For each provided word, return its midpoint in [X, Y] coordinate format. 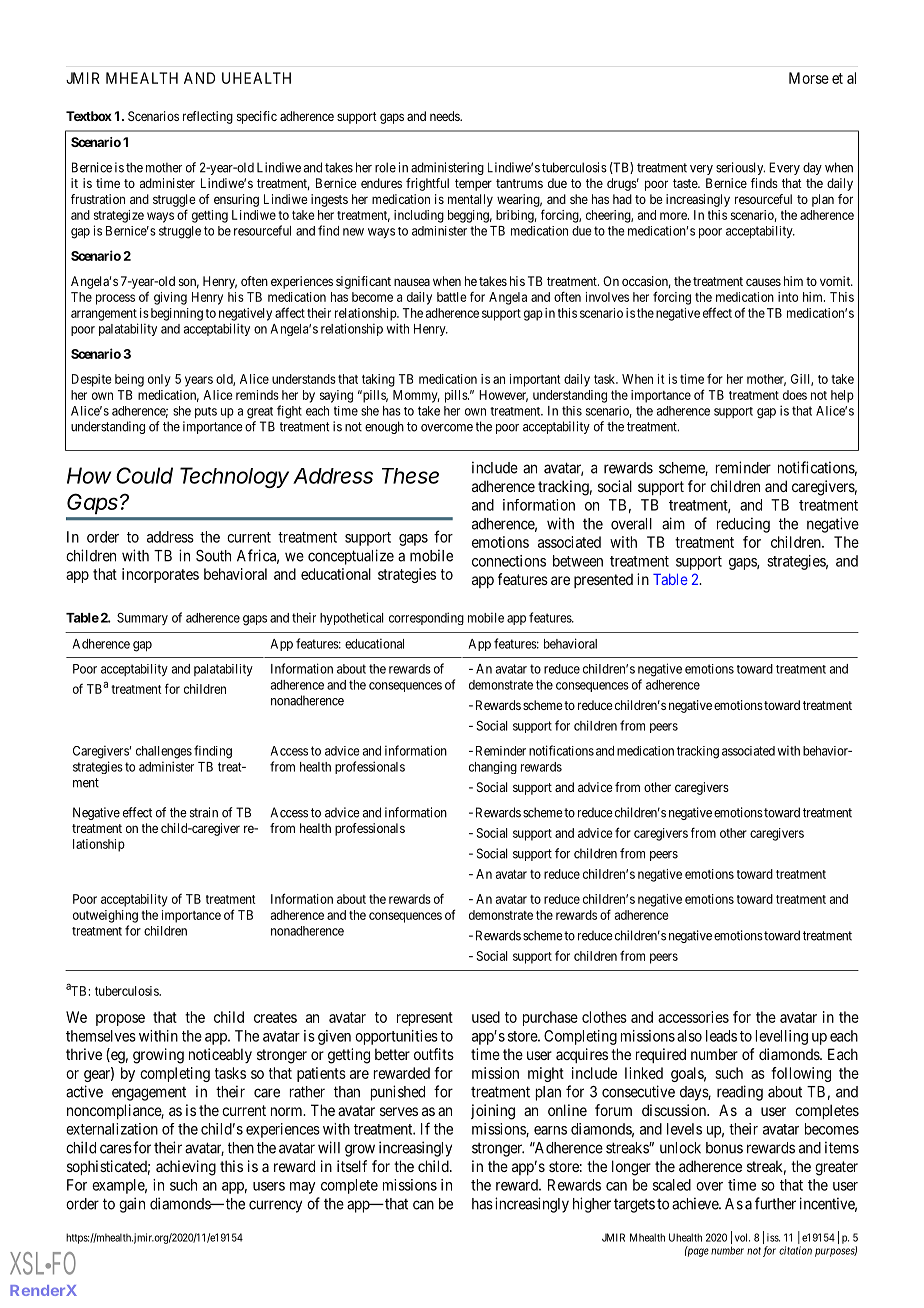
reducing [743, 525]
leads [721, 1036]
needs [445, 116]
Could [144, 475]
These [410, 476]
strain [204, 812]
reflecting [208, 117]
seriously [740, 168]
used [486, 1017]
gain [132, 1205]
